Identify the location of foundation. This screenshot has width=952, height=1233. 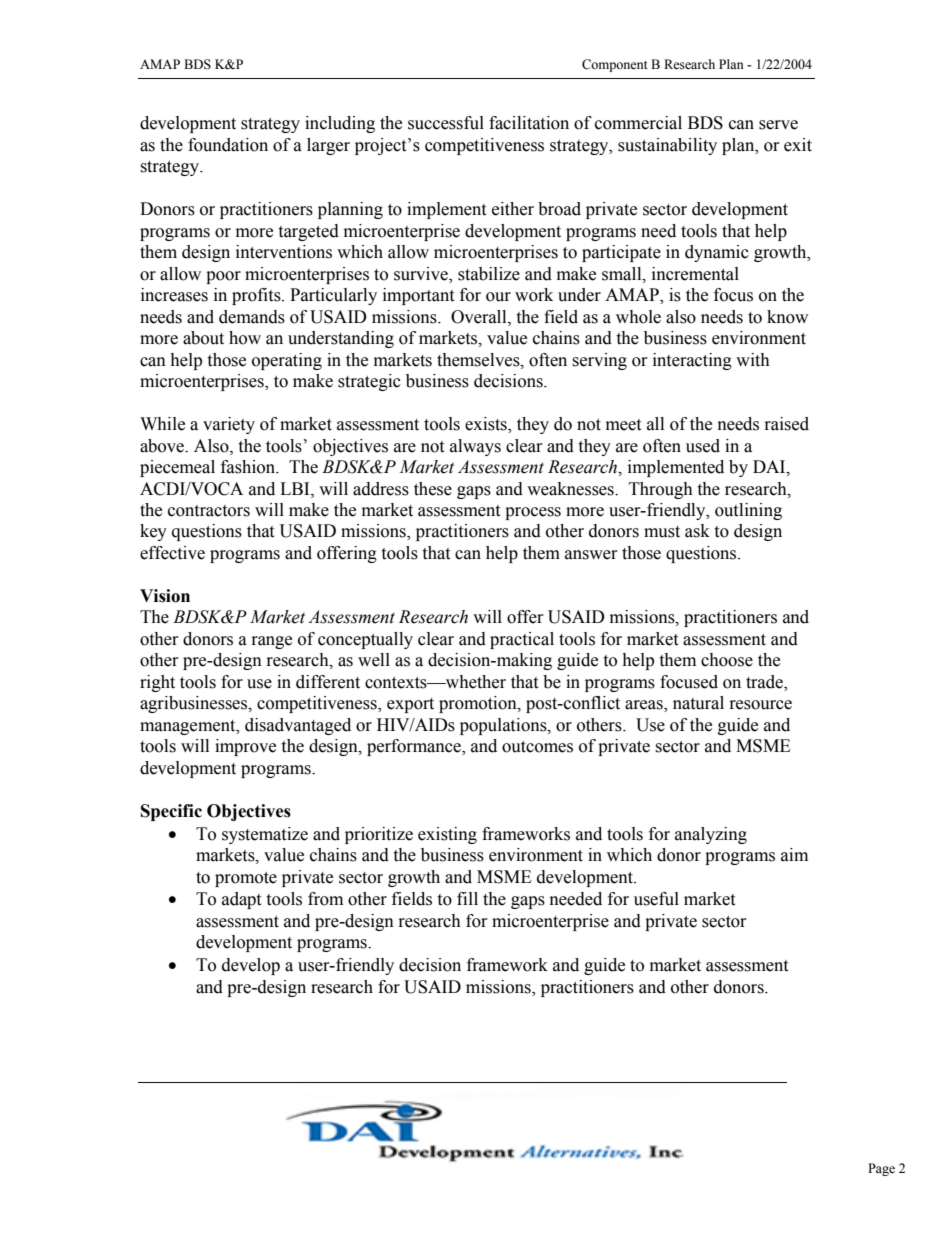
(228, 145).
